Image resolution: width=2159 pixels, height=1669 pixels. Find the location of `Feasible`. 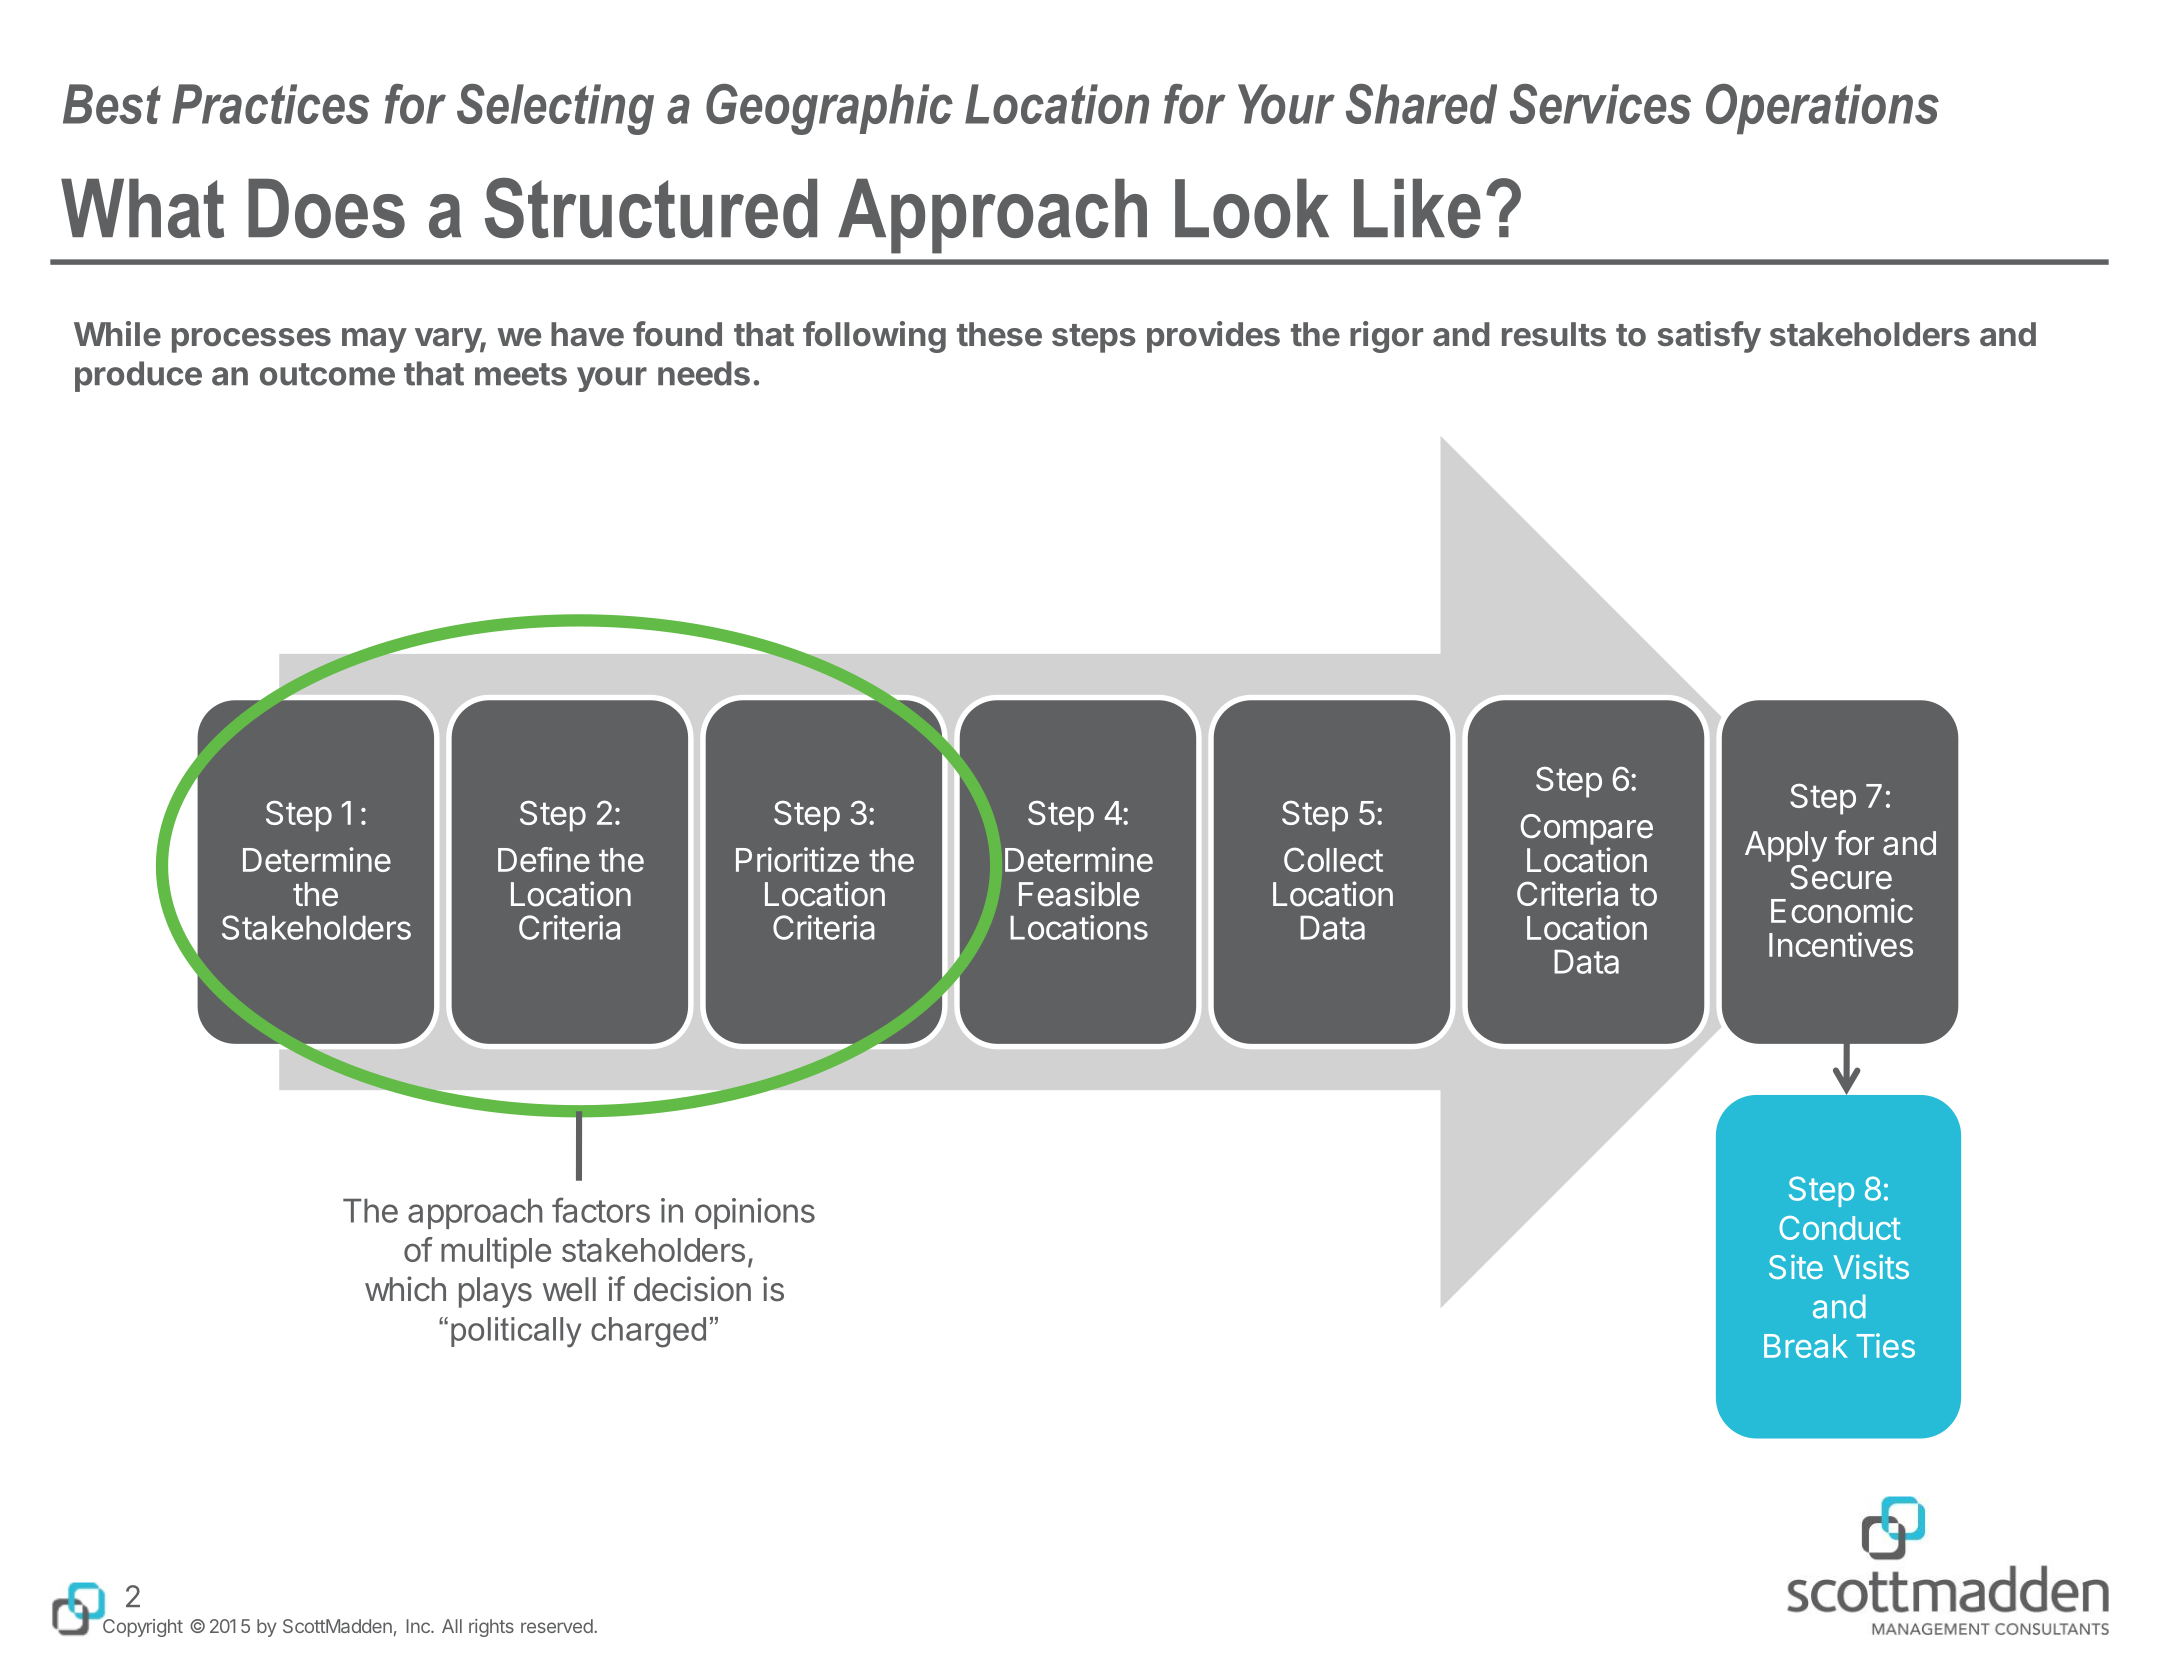

Feasible is located at coordinates (1079, 894).
